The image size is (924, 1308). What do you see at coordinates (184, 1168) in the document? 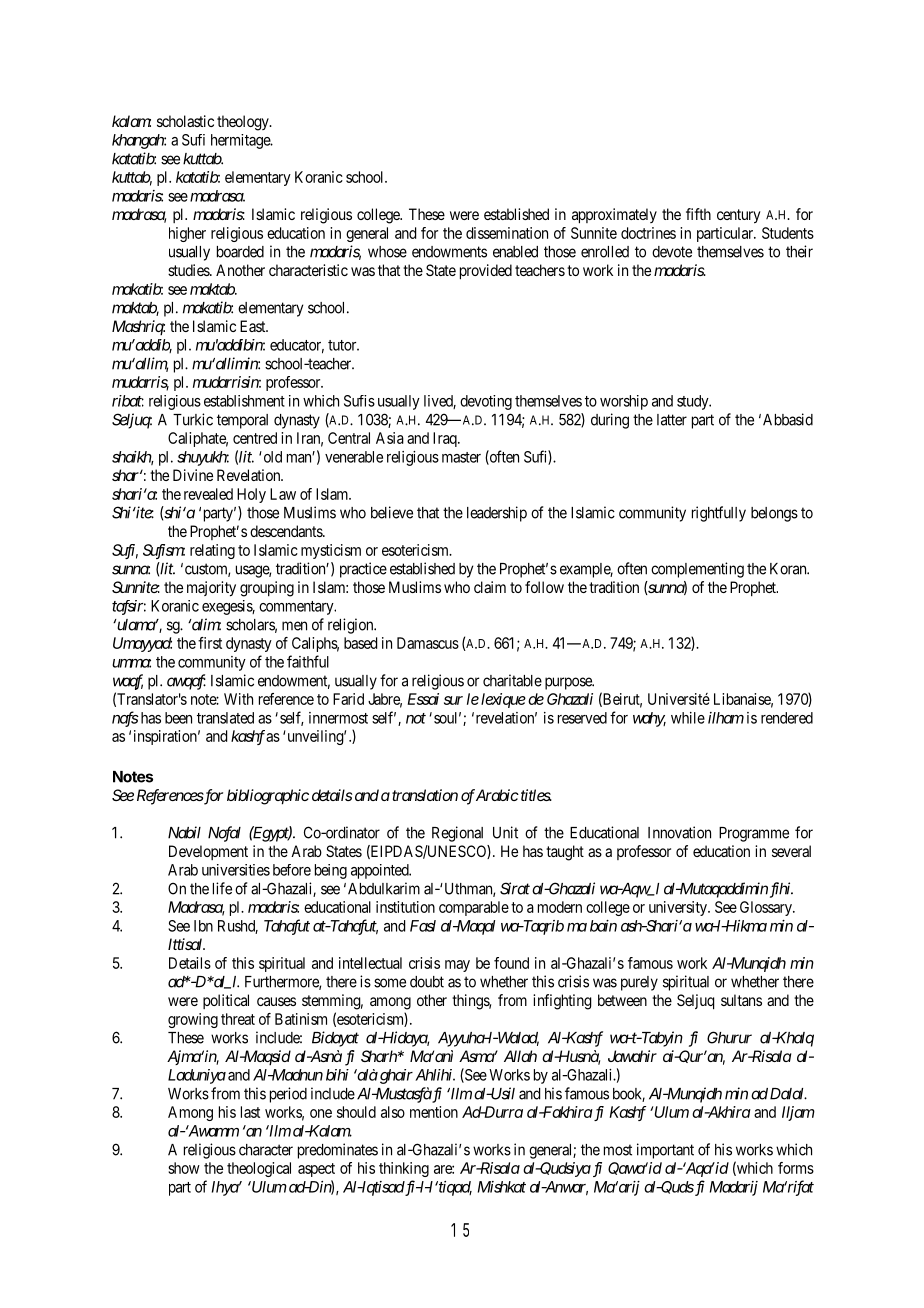
I see `show` at bounding box center [184, 1168].
